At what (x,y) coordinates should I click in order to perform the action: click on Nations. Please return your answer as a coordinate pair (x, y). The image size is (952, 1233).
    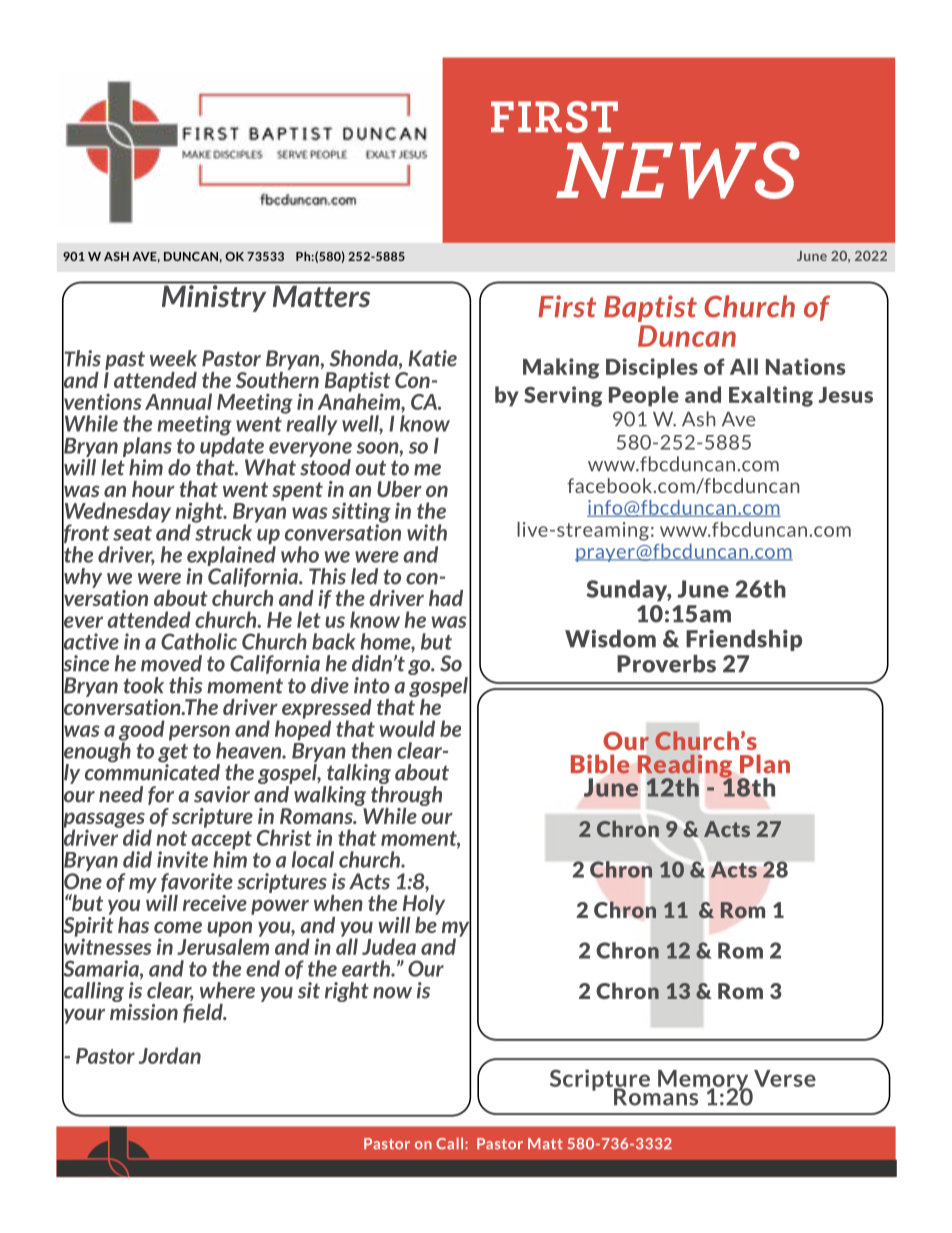
    Looking at the image, I should click on (805, 366).
